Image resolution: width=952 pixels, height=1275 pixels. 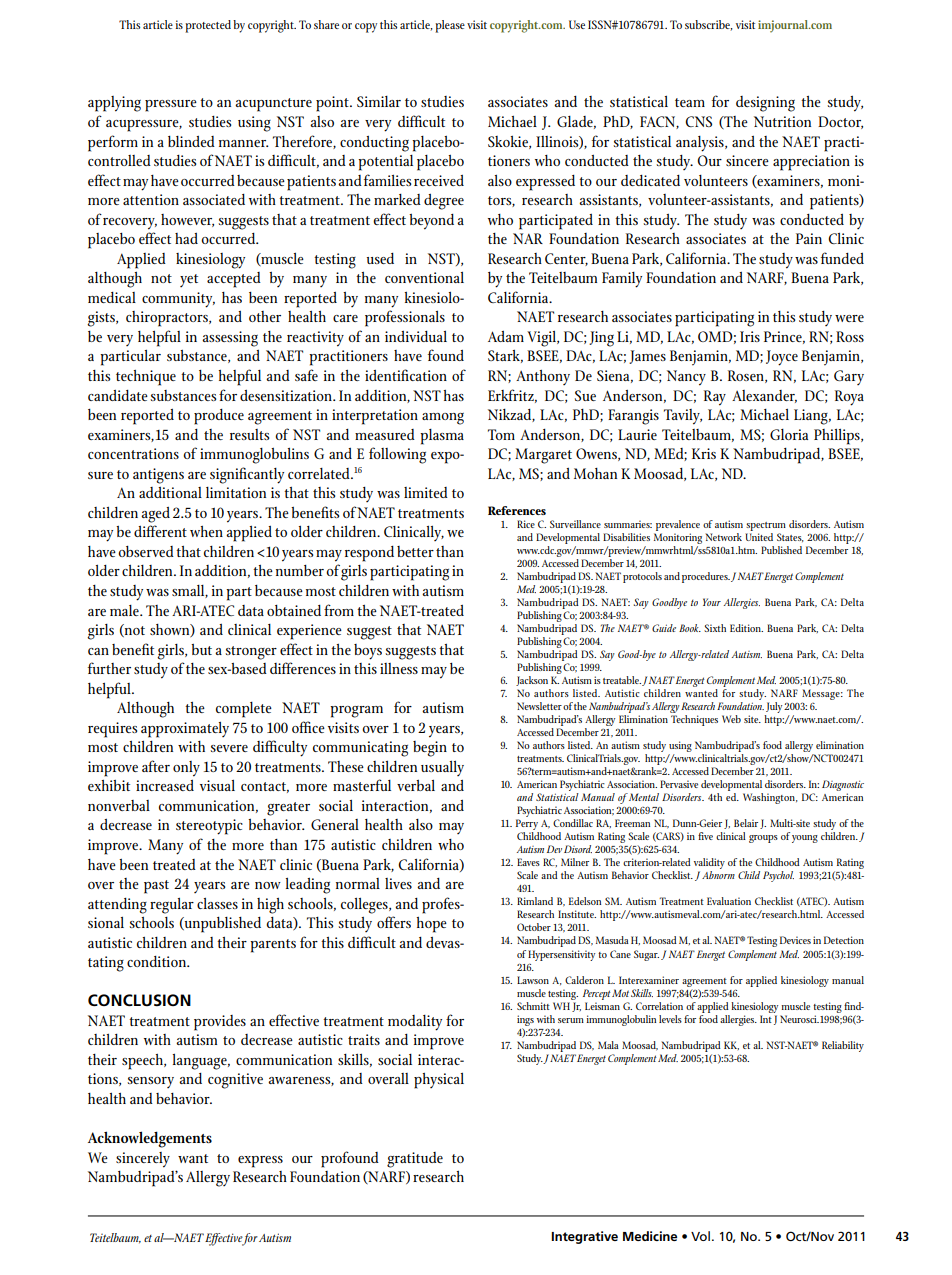 I want to click on designing, so click(x=765, y=104).
